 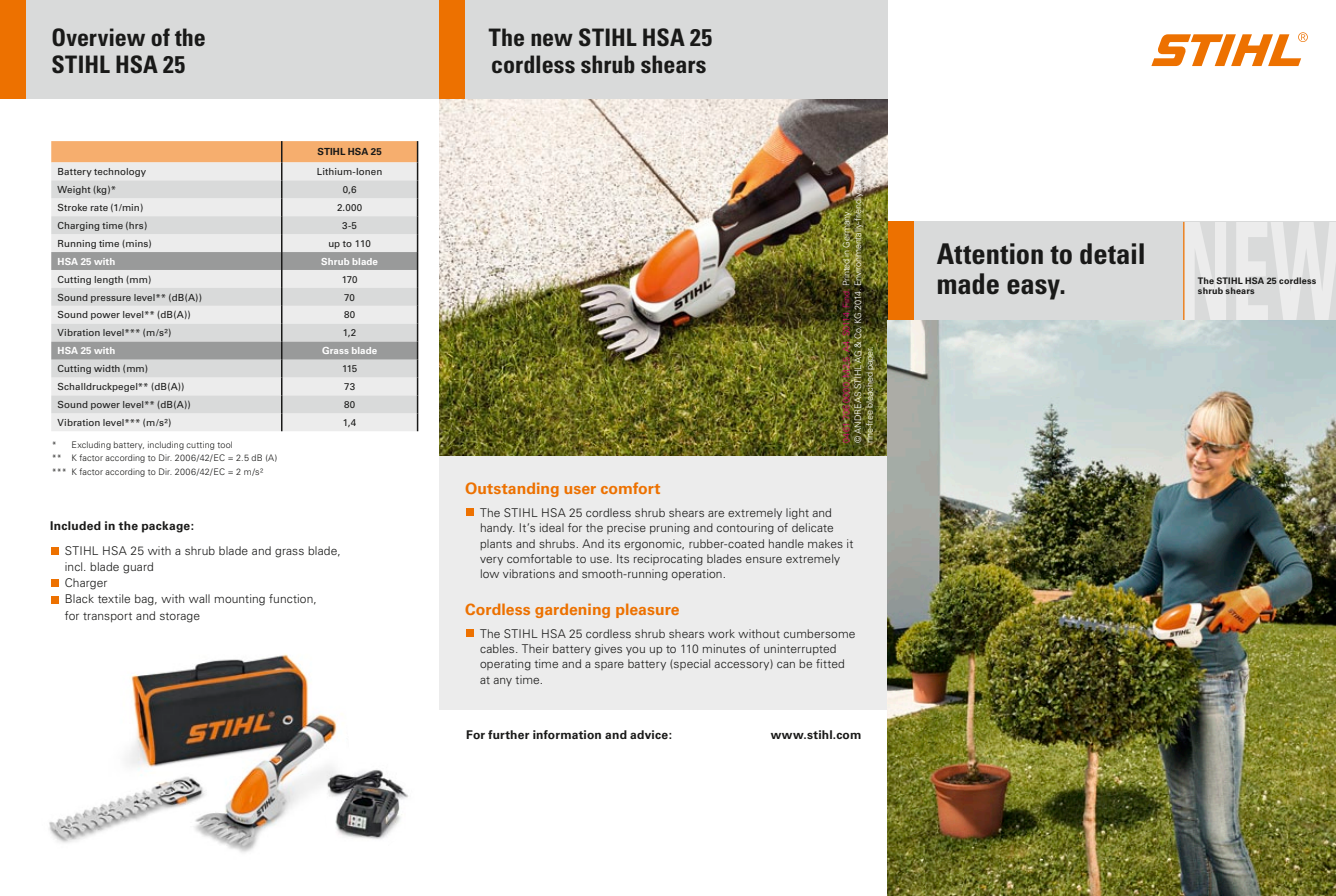 I want to click on user, so click(x=580, y=490).
